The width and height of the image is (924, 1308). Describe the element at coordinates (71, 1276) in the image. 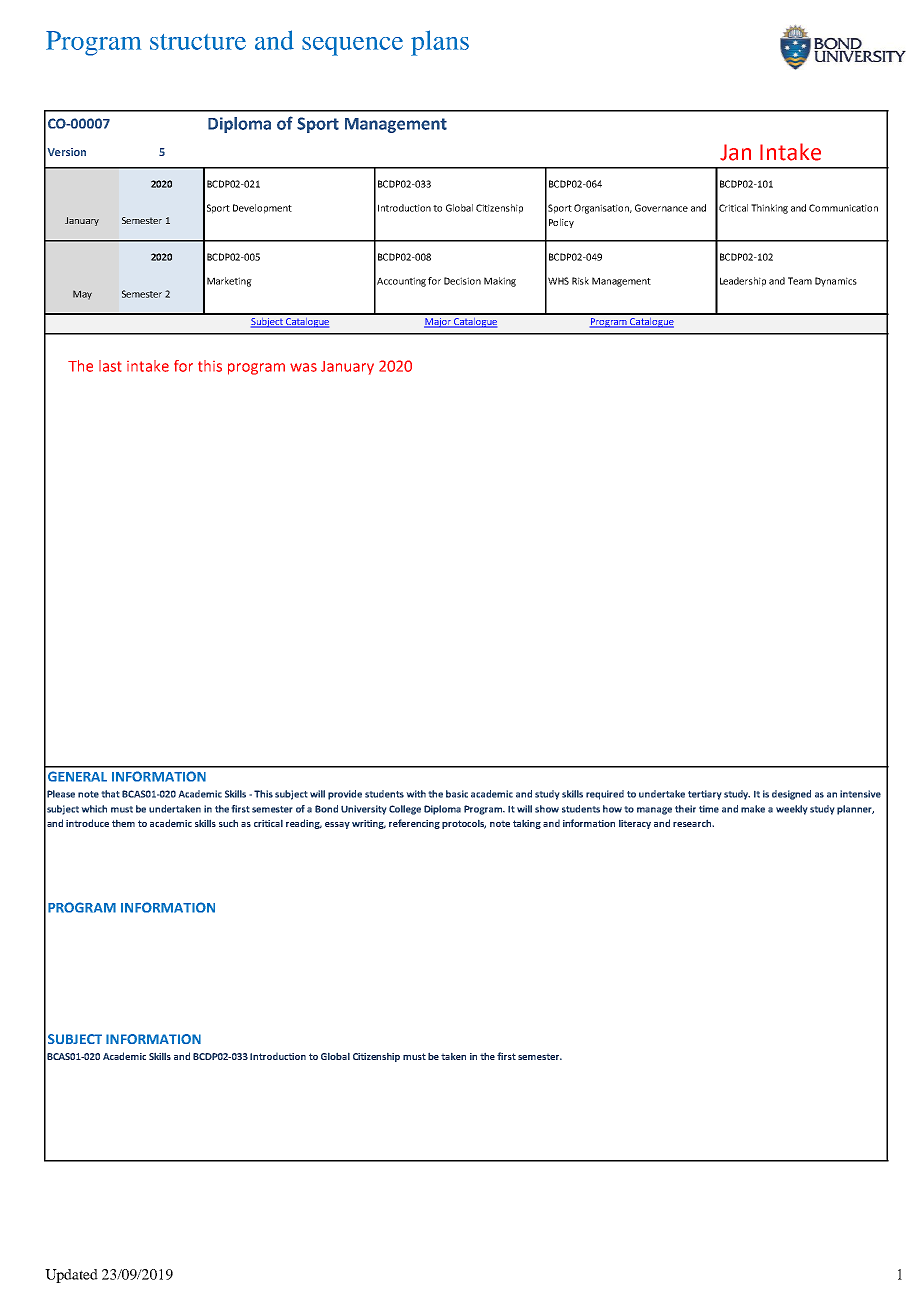

I see `Updated` at that location.
